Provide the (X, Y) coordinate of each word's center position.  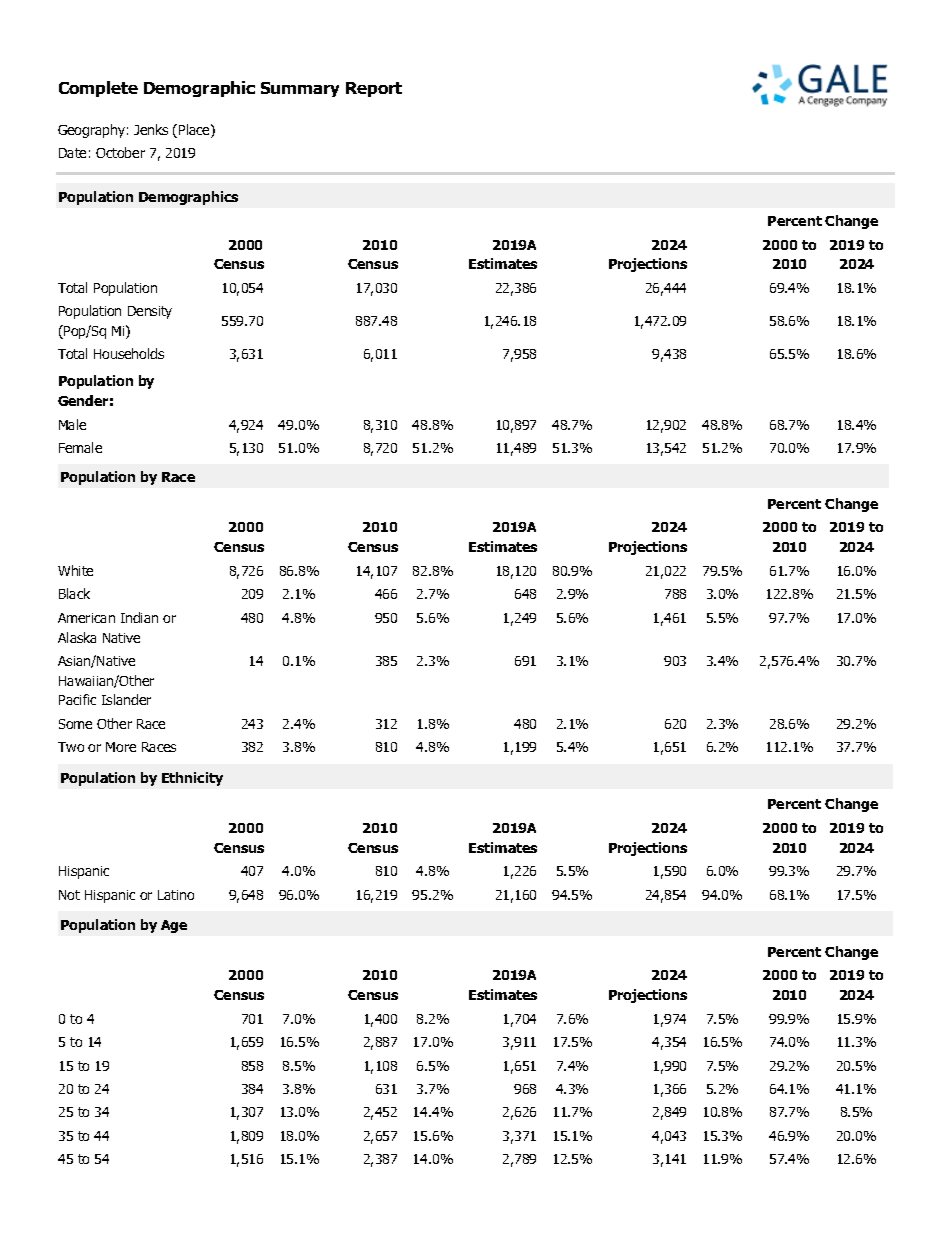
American (86, 618)
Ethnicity (192, 779)
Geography (91, 131)
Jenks (151, 129)
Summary (300, 89)
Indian (139, 617)
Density (150, 312)
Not (69, 895)
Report (374, 89)
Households (129, 353)
